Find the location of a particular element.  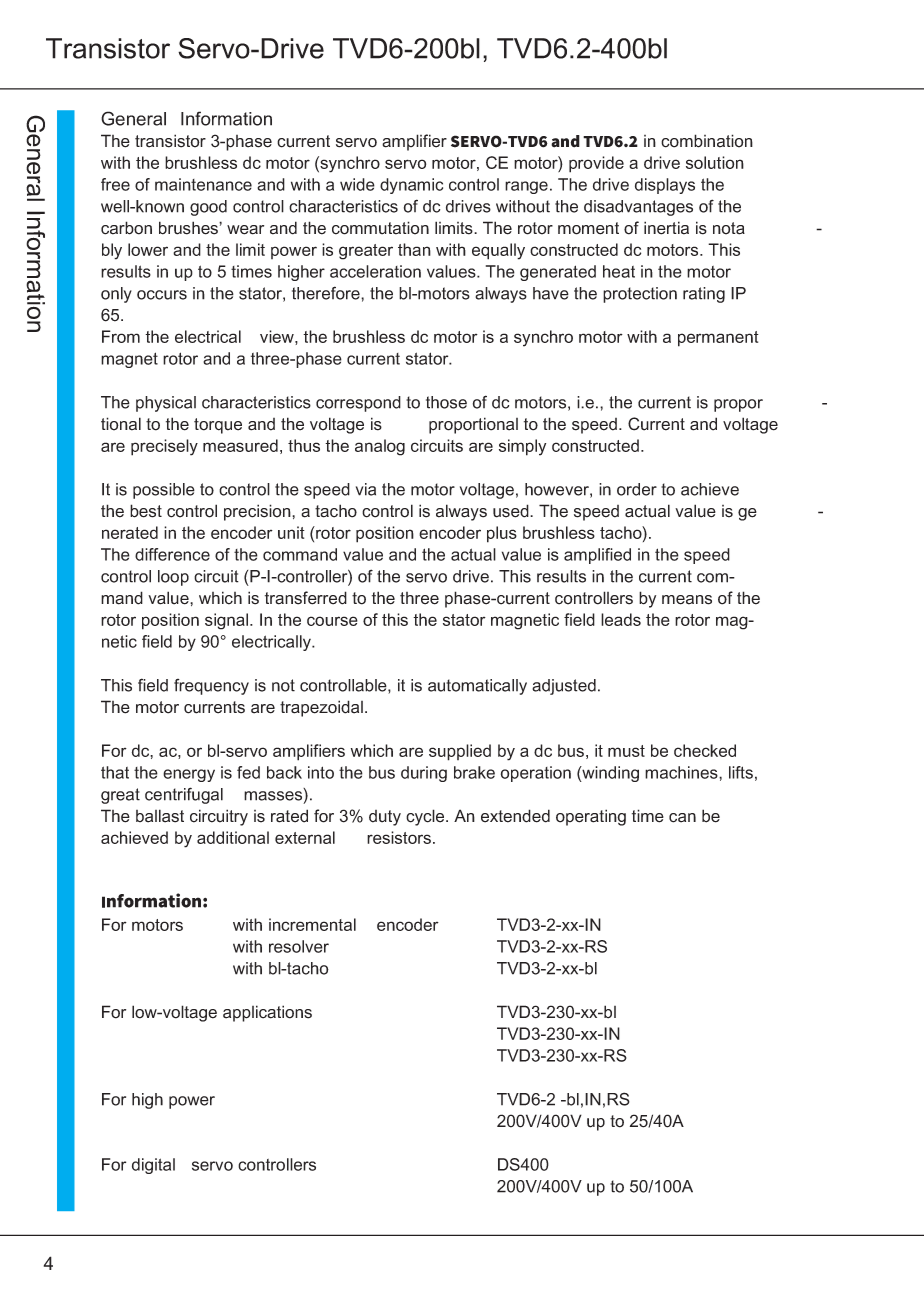

frequency is located at coordinates (211, 687).
